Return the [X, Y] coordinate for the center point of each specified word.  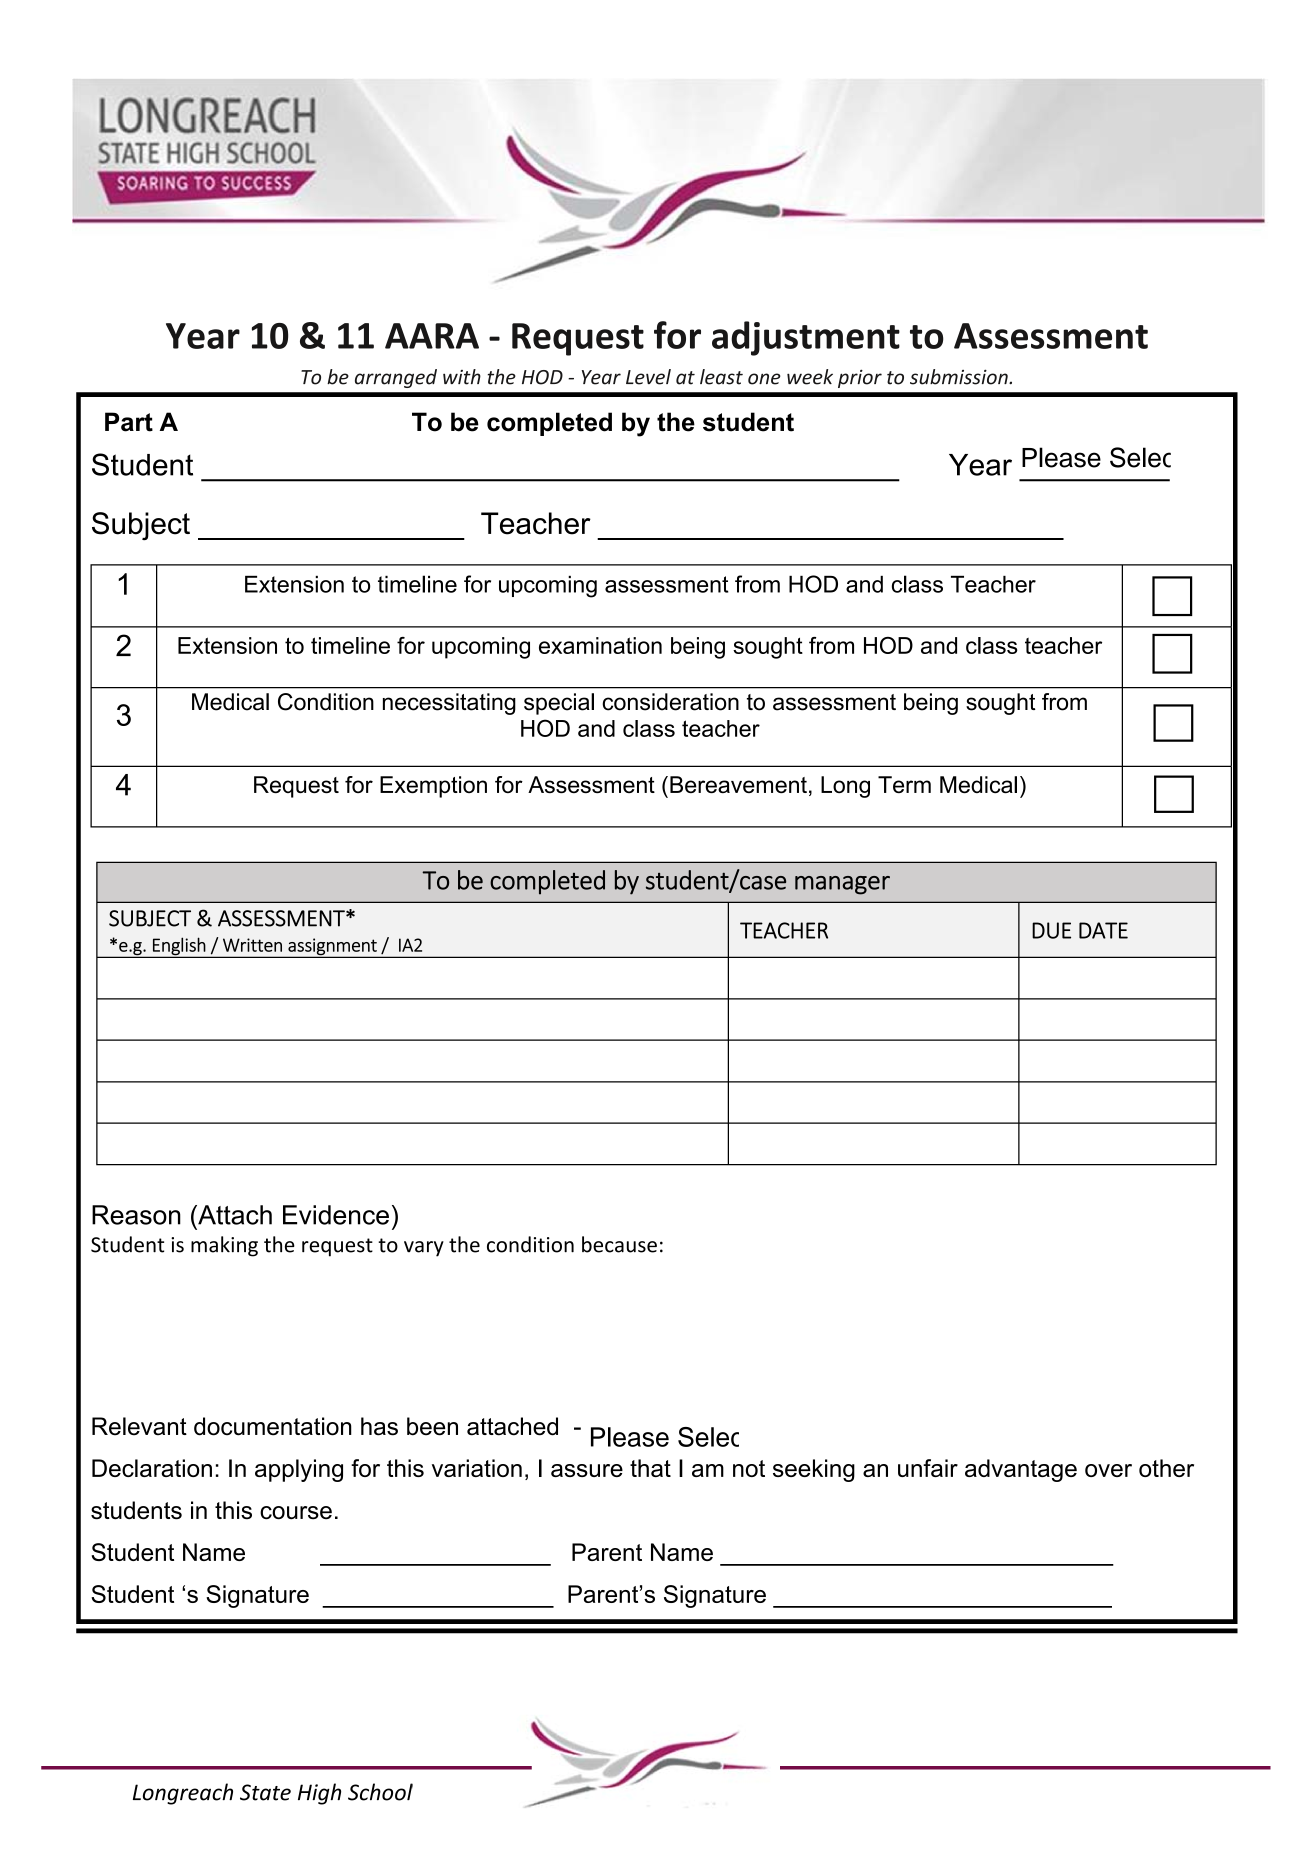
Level [648, 377]
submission [960, 377]
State [265, 1792]
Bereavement [738, 784]
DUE [1051, 930]
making [224, 1246]
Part [129, 422]
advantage [1021, 1470]
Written [252, 945]
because [619, 1244]
